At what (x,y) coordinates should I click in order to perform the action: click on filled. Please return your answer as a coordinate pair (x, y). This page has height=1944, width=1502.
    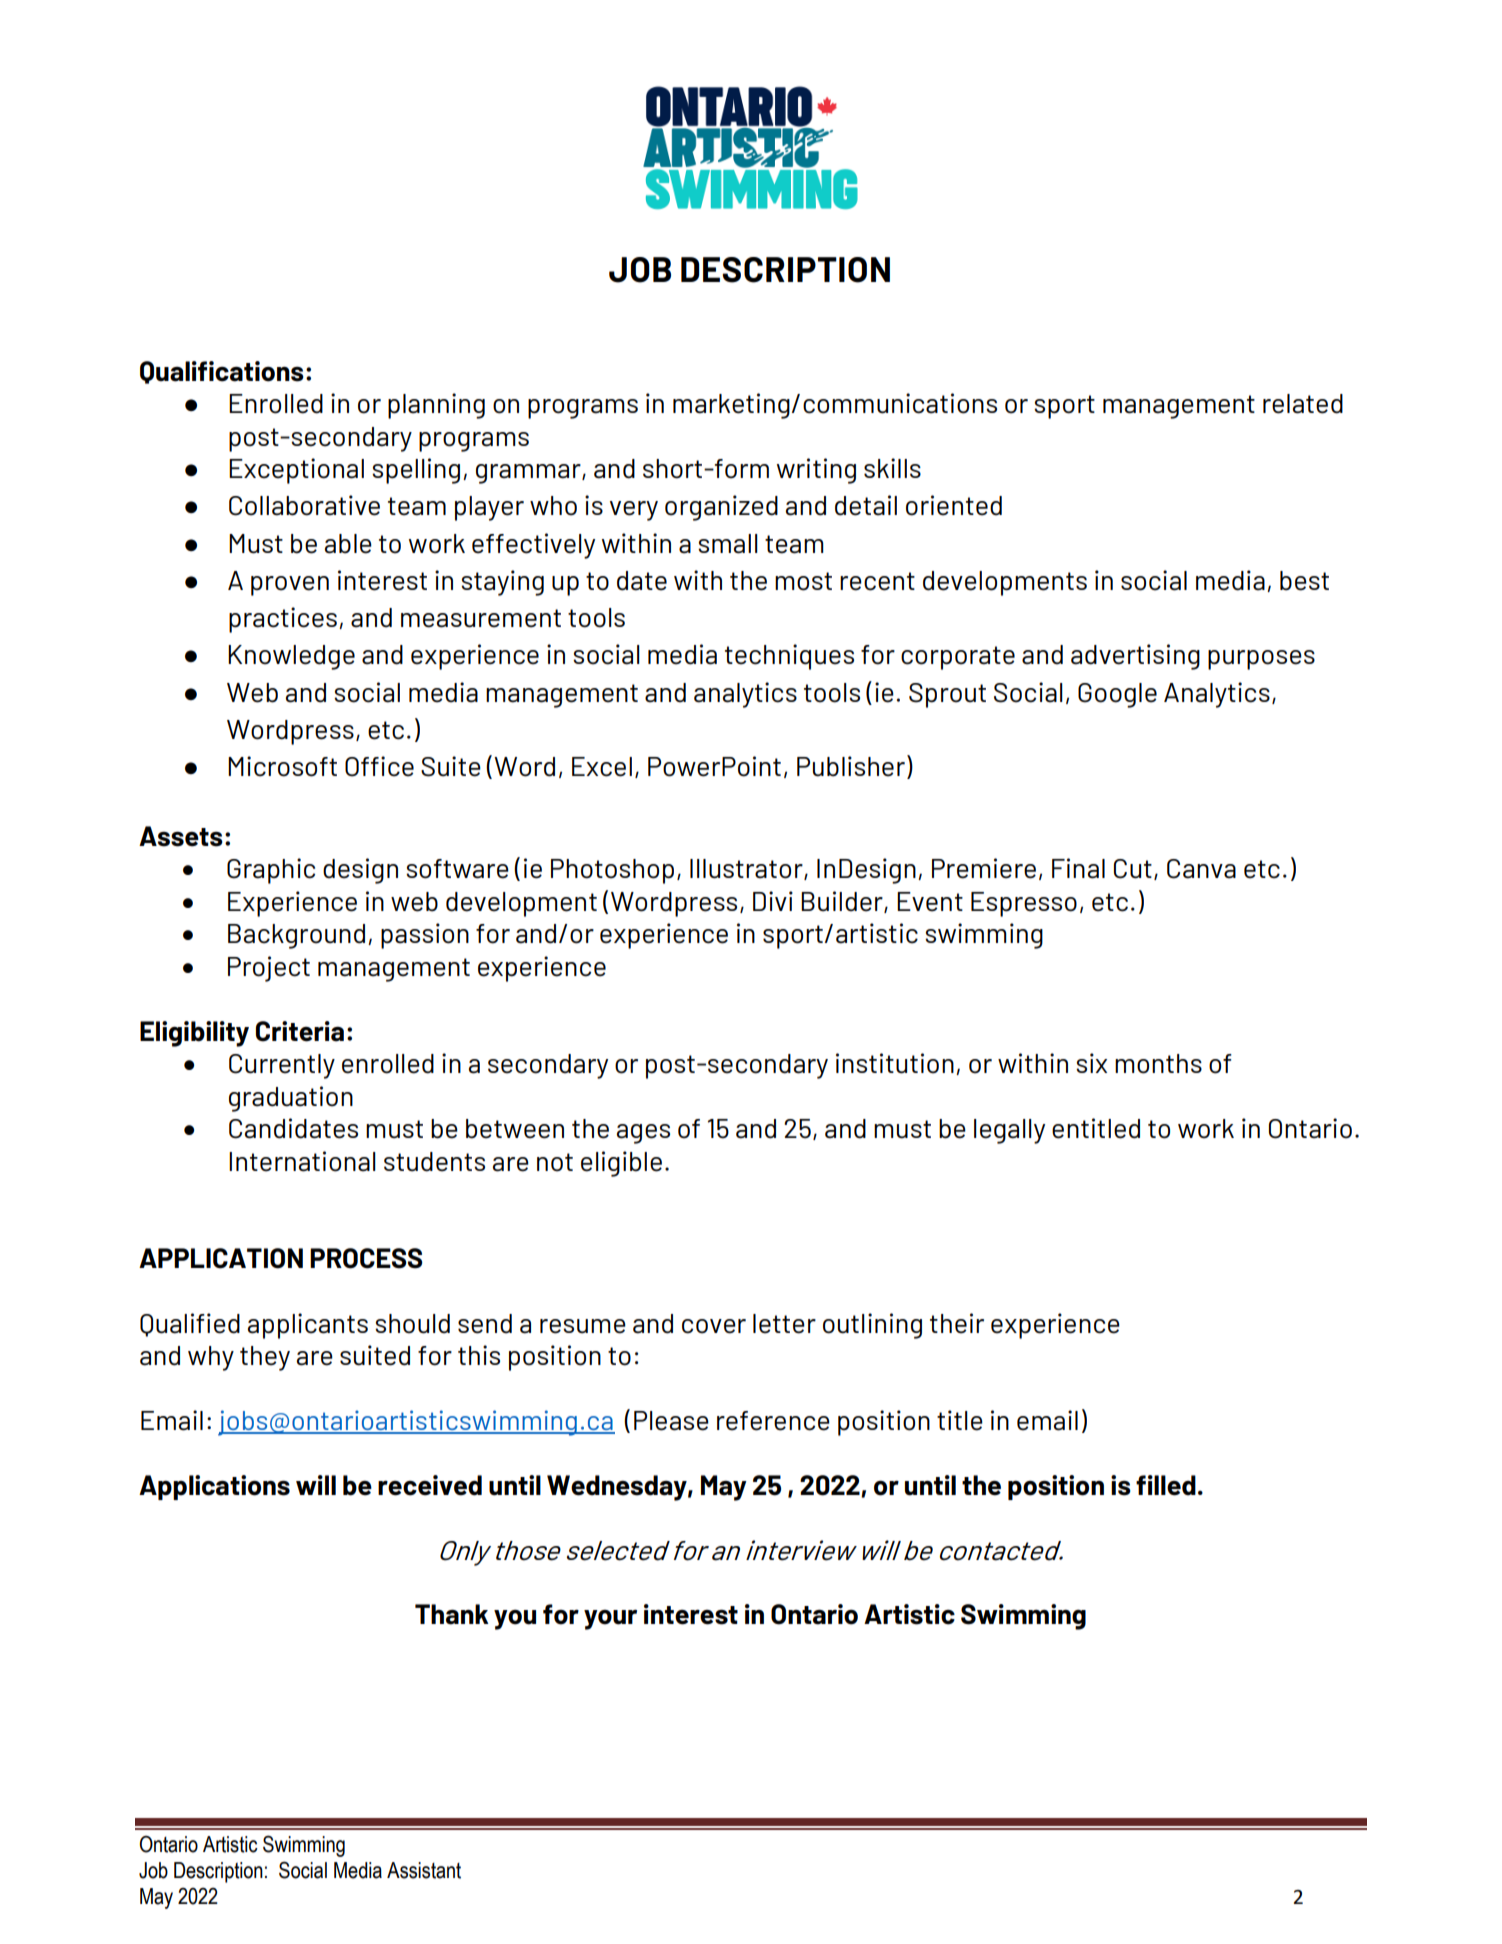
    Looking at the image, I should click on (1166, 1485).
